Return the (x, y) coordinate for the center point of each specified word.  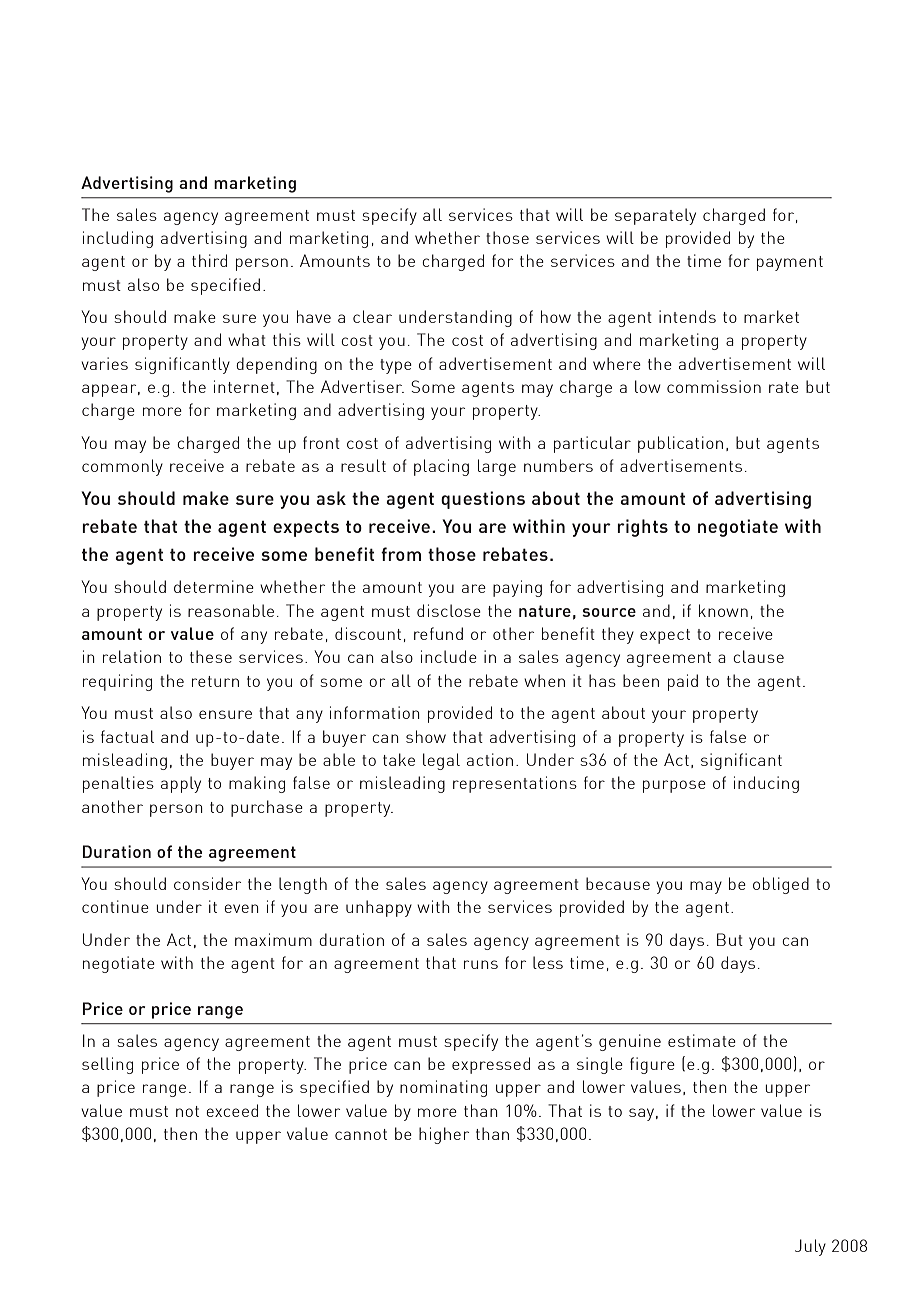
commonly (122, 467)
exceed (232, 1110)
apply (181, 784)
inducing (766, 784)
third (209, 260)
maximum (273, 939)
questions (483, 500)
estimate (702, 1040)
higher (444, 1135)
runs (481, 964)
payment (790, 263)
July (810, 1247)
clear (372, 316)
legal (441, 761)
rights (642, 528)
